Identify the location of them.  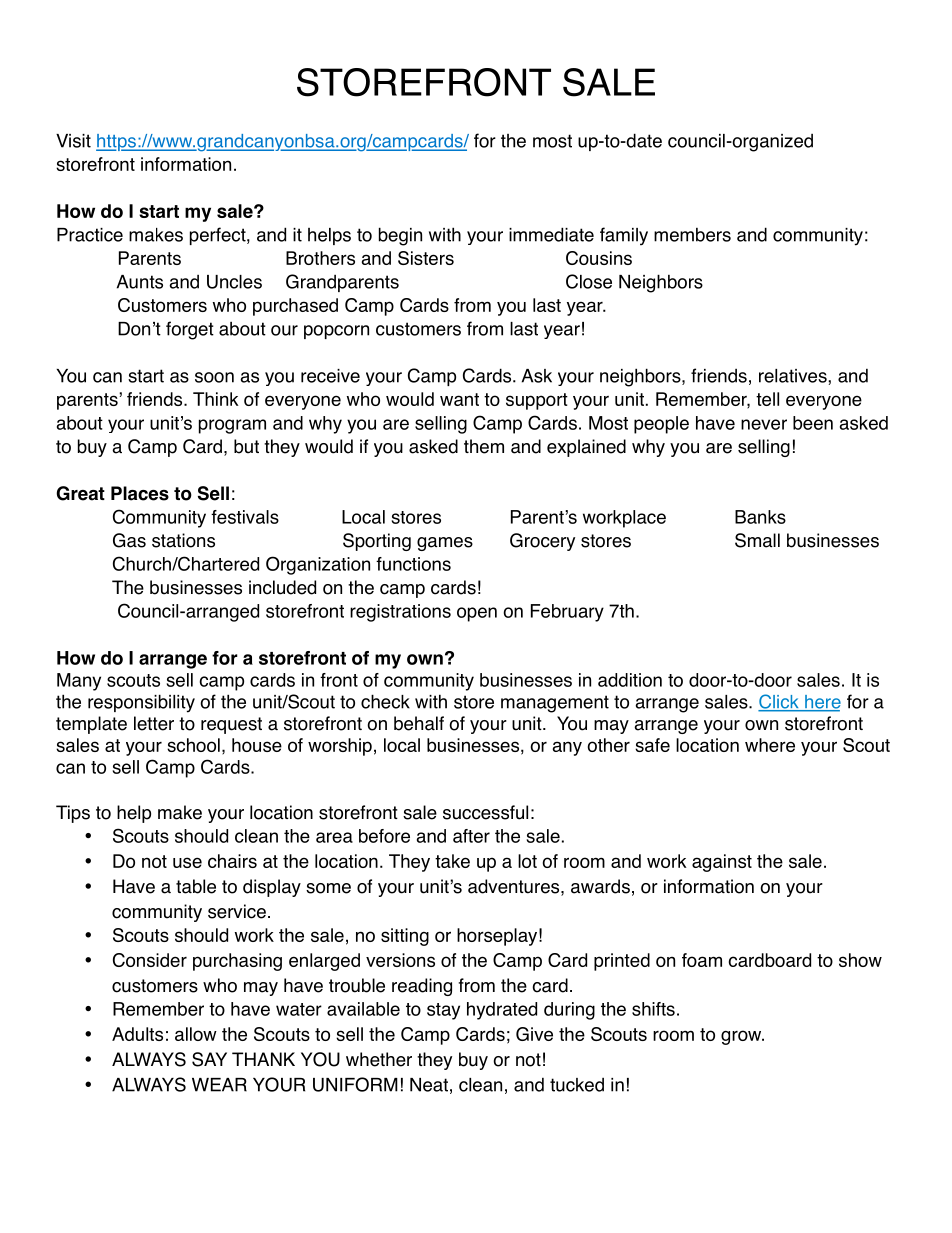
(484, 446).
